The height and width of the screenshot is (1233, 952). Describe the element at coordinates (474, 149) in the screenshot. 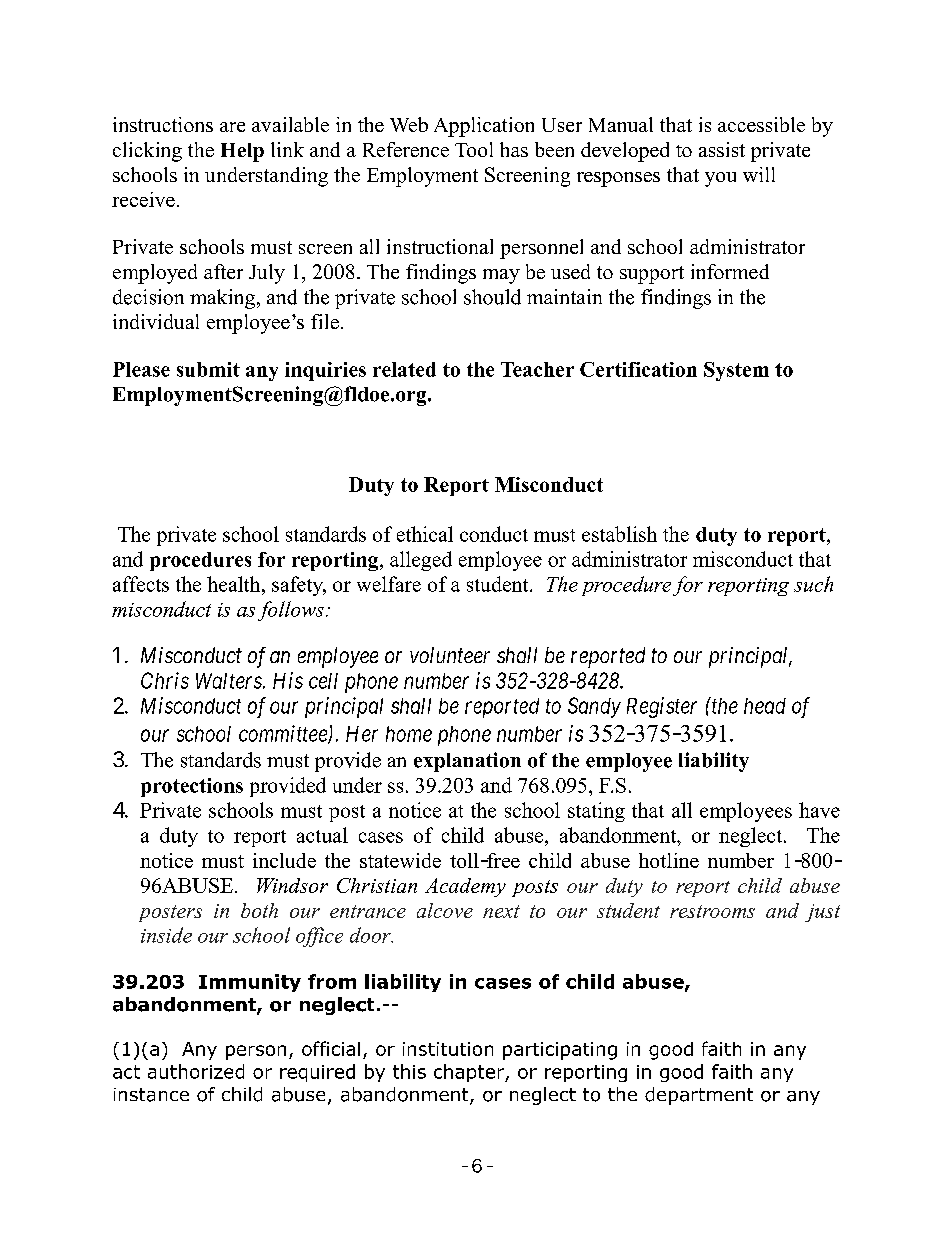

I see `Tool` at that location.
